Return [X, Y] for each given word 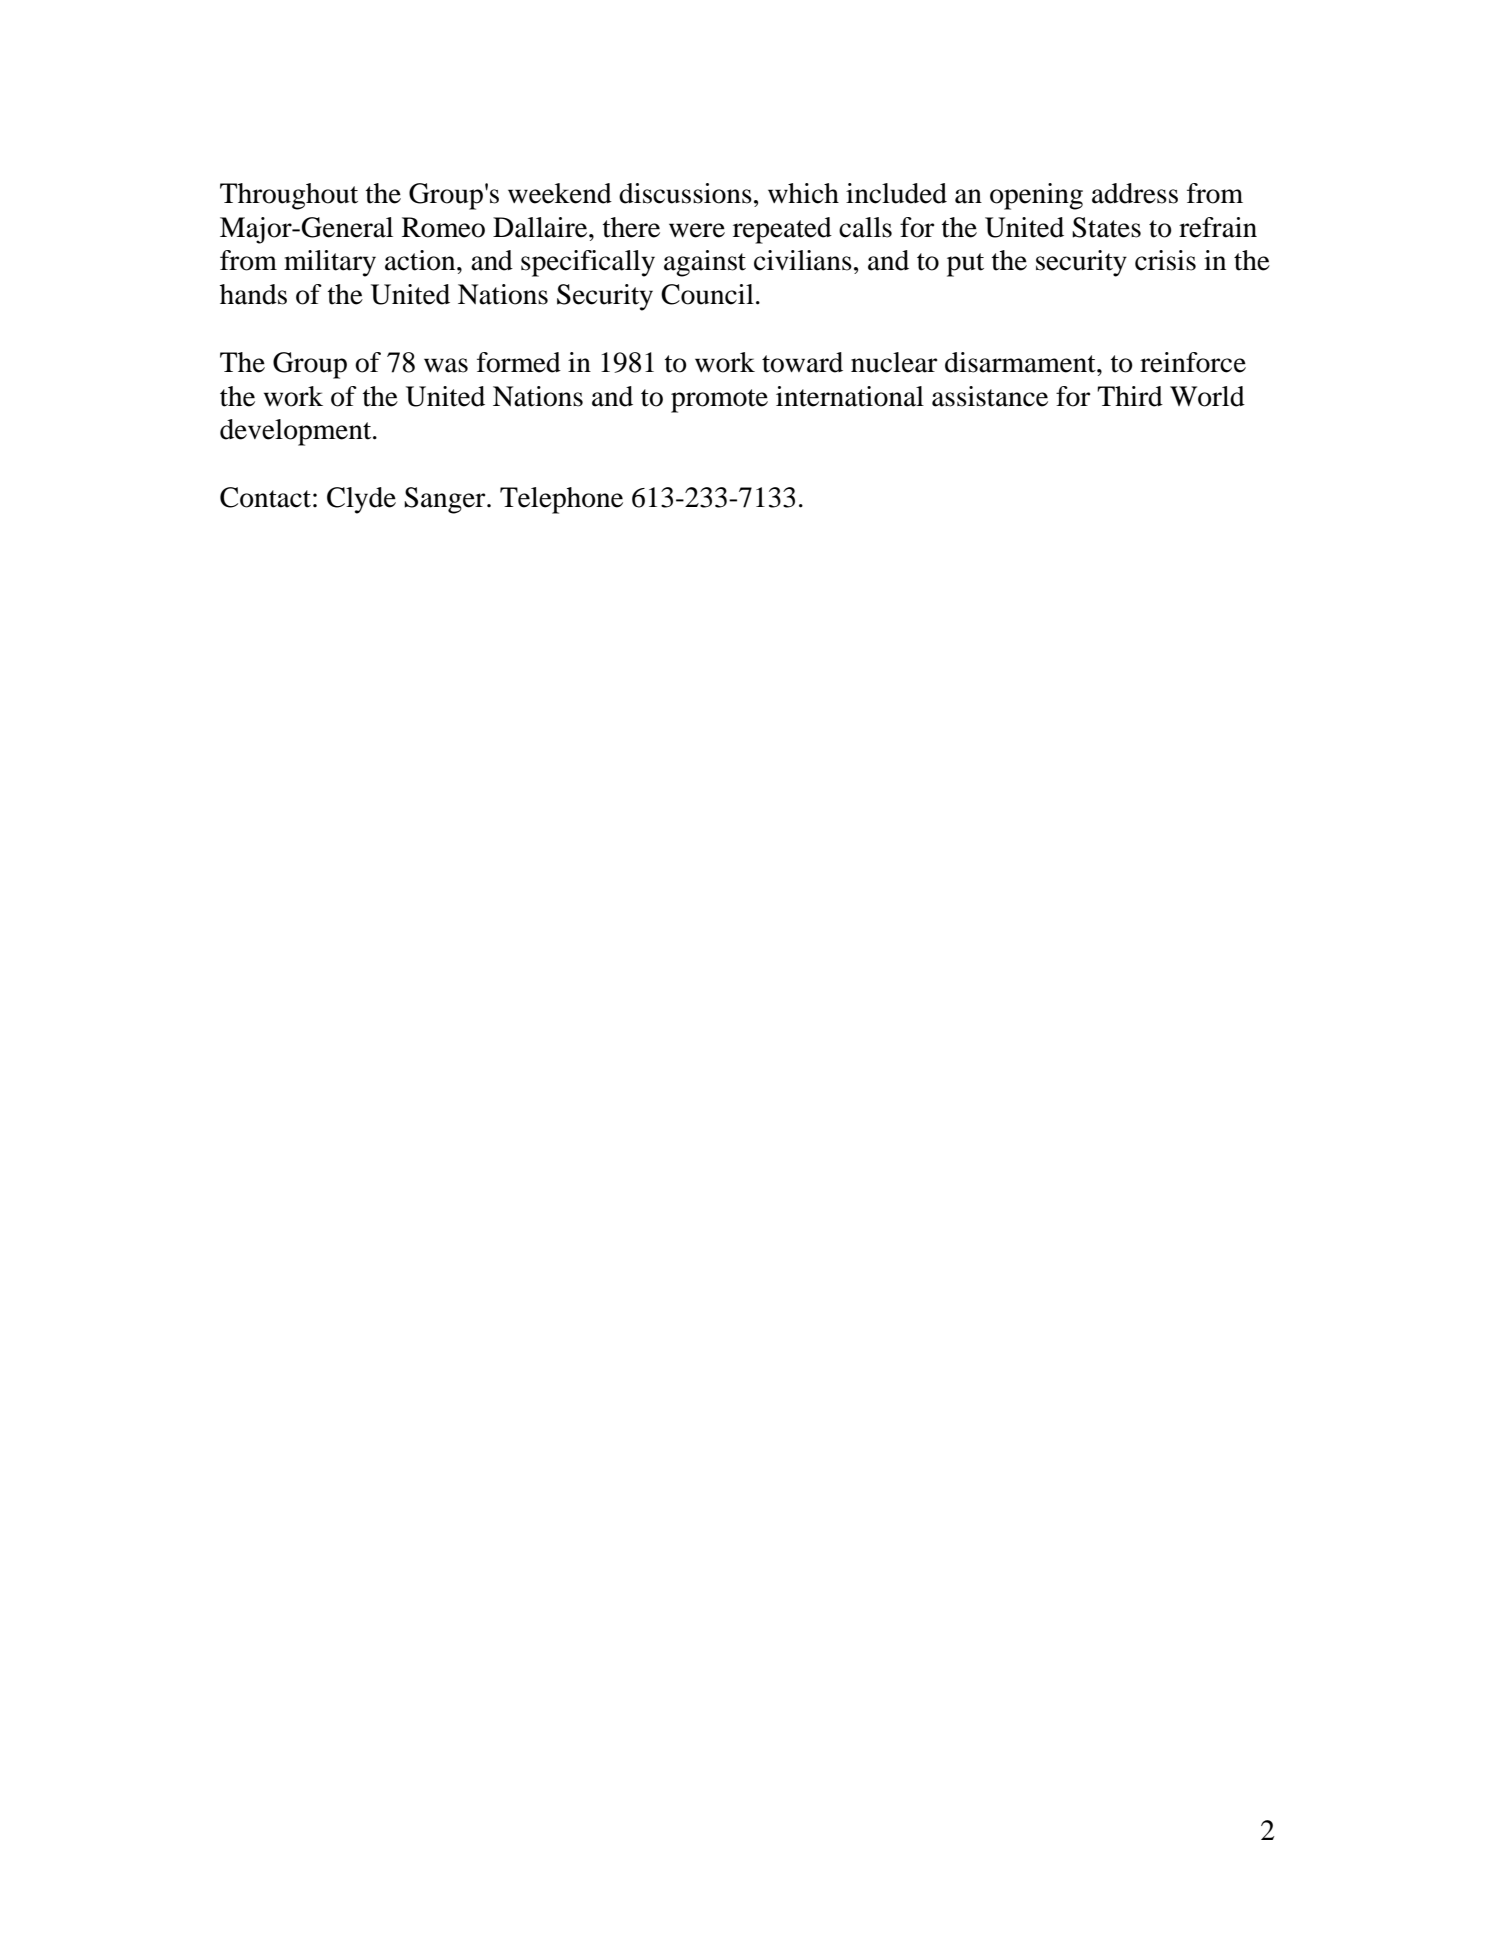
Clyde [361, 500]
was [446, 365]
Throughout [289, 196]
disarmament [1021, 362]
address [1135, 193]
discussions [685, 193]
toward [802, 362]
